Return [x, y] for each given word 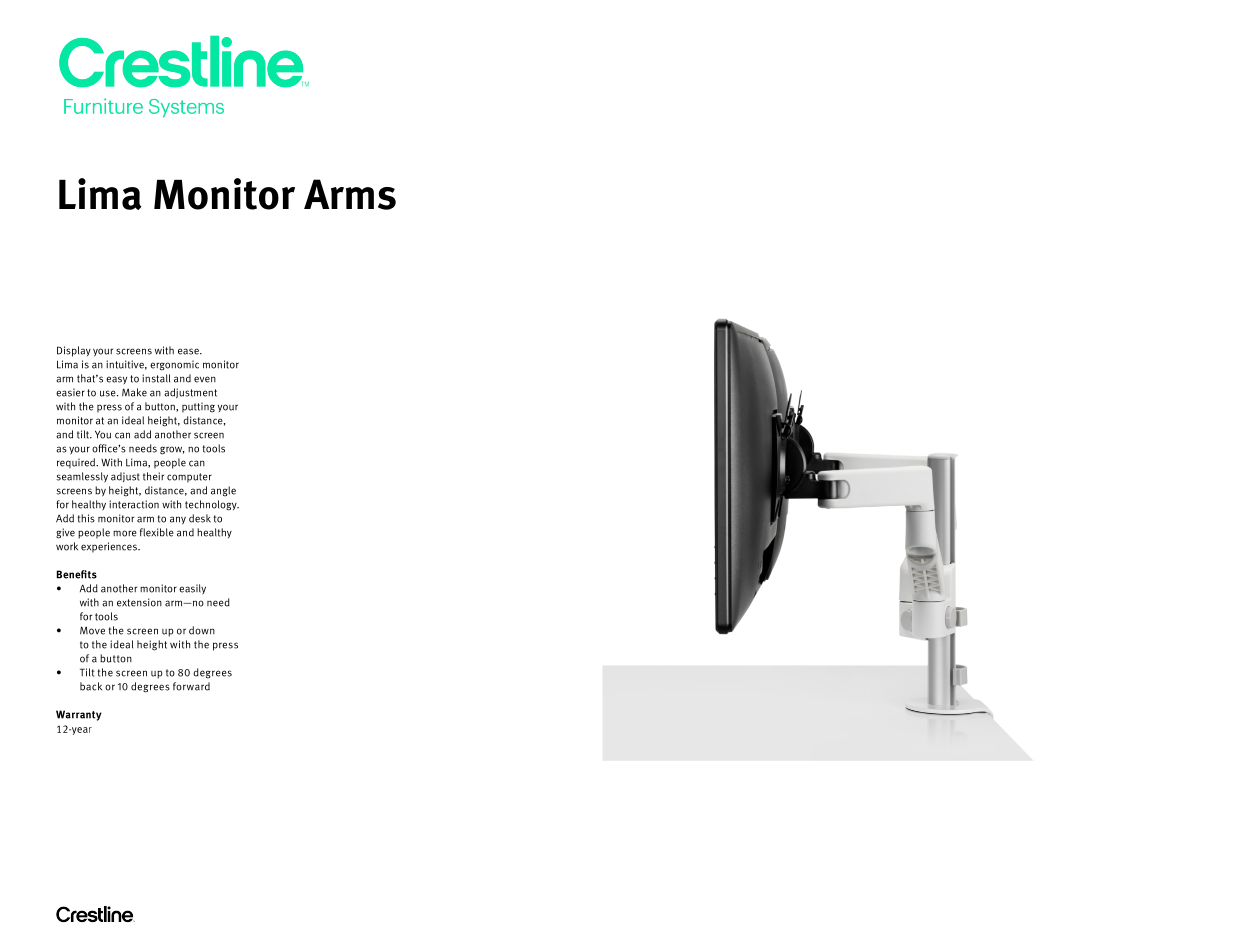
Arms [350, 194]
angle [223, 491]
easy [116, 380]
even [205, 379]
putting [198, 407]
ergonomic [174, 365]
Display [74, 351]
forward [191, 686]
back [91, 686]
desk [200, 518]
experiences [110, 547]
